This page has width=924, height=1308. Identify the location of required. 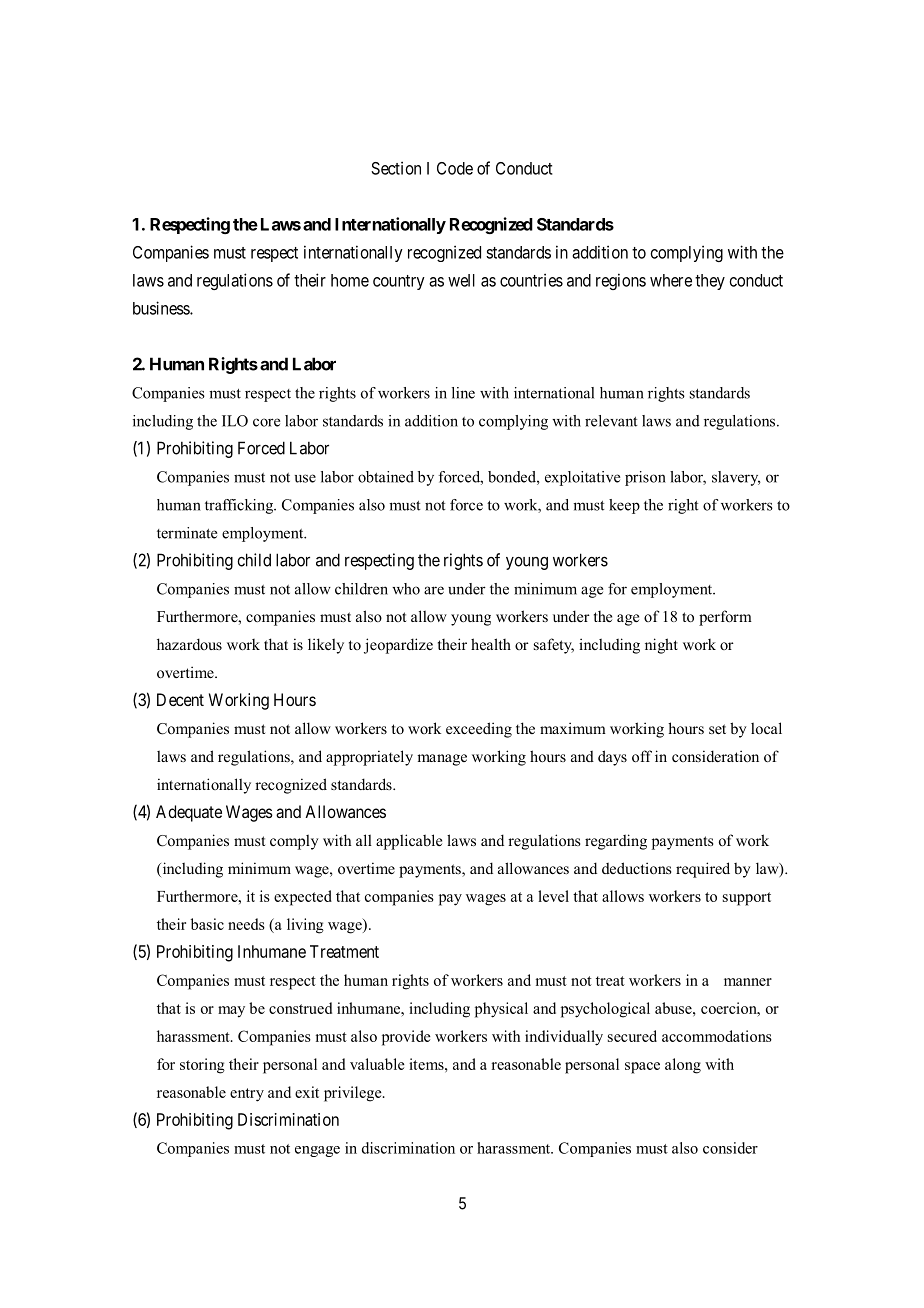
(703, 870).
